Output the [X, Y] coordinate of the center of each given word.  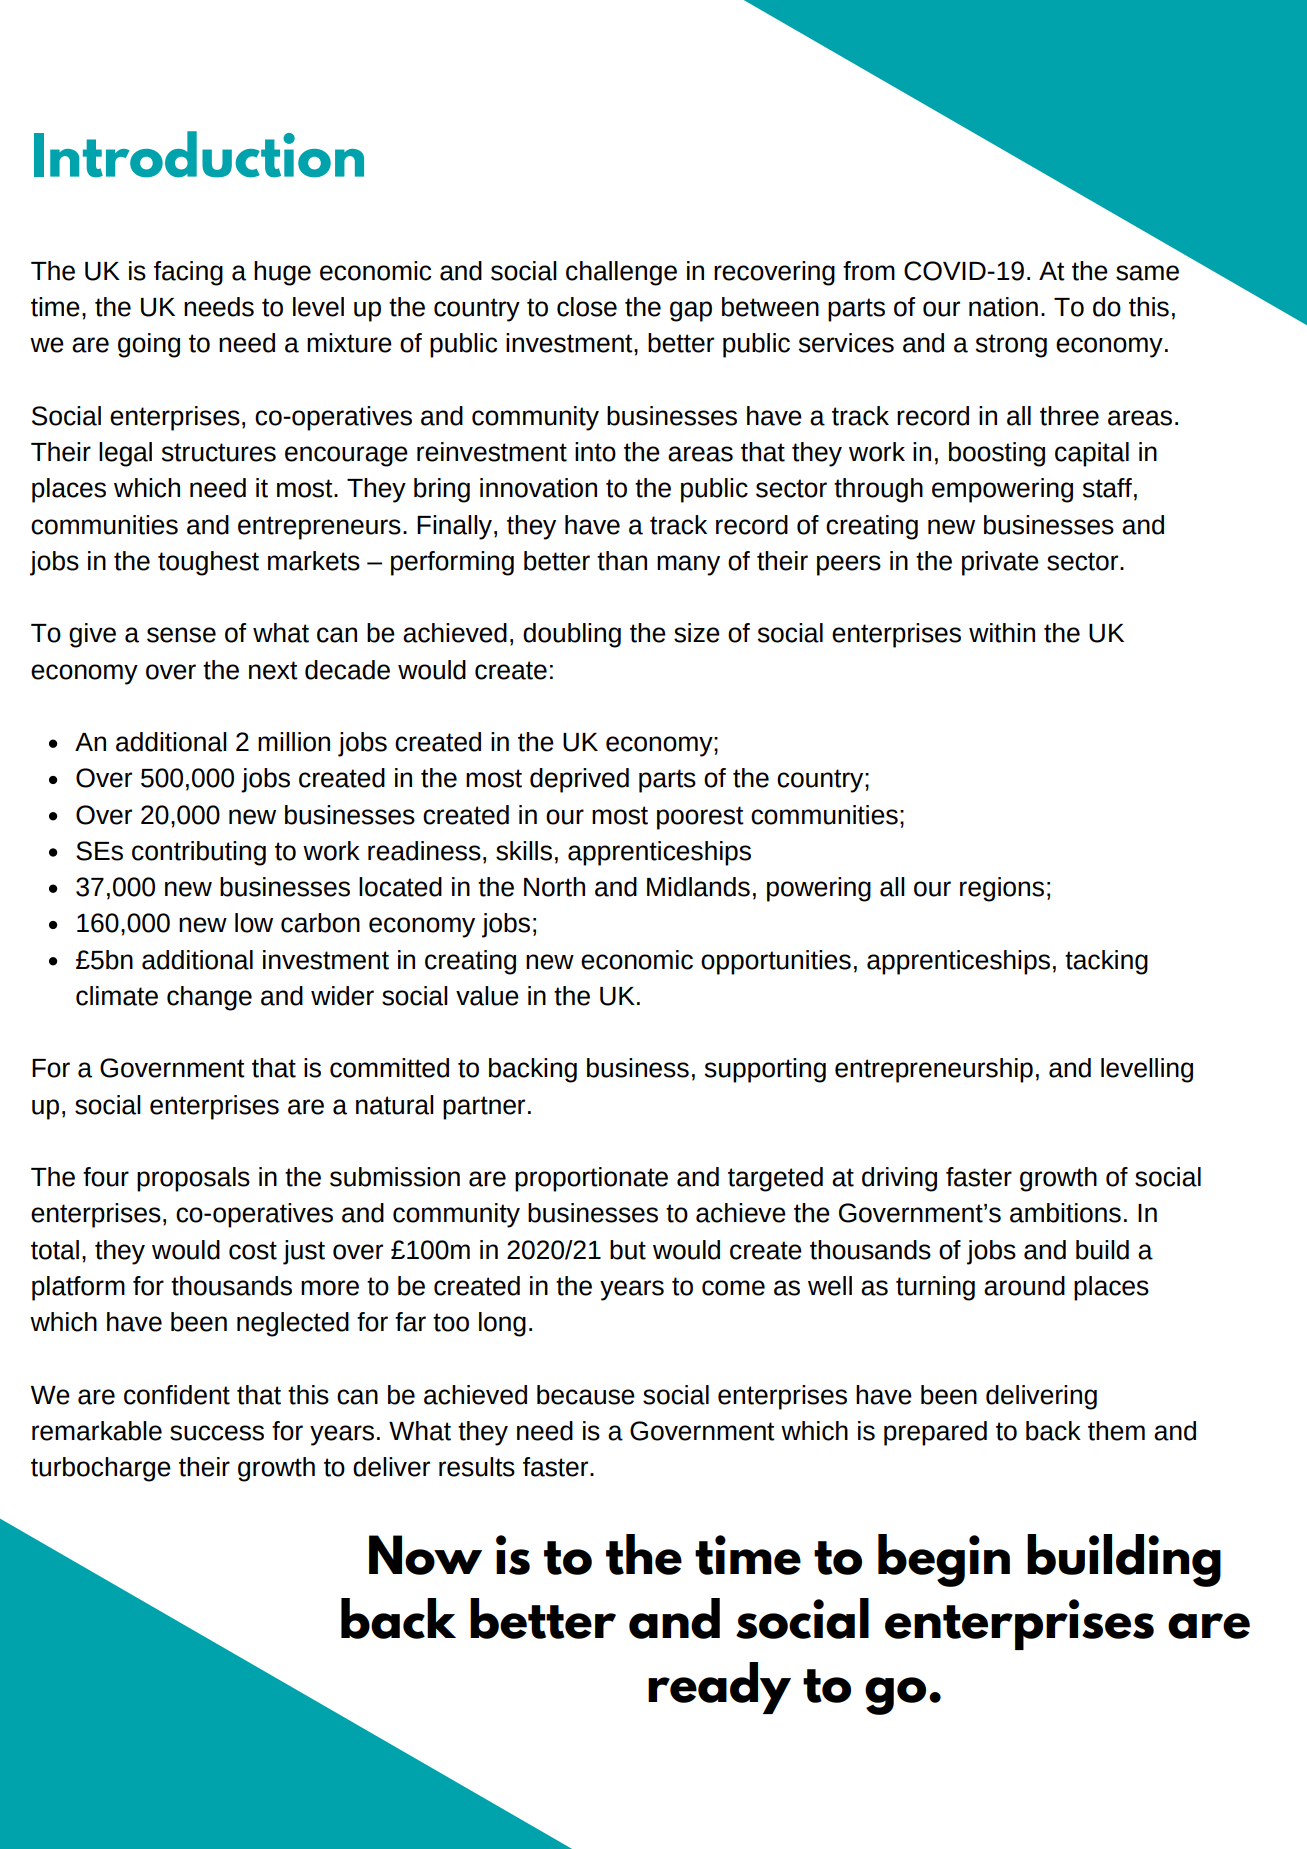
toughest [208, 563]
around [1024, 1286]
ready [719, 1688]
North [554, 887]
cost [253, 1250]
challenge [621, 273]
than [622, 561]
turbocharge [101, 1469]
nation [1003, 307]
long [502, 1324]
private [1000, 563]
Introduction [199, 154]
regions [1002, 889]
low [254, 923]
